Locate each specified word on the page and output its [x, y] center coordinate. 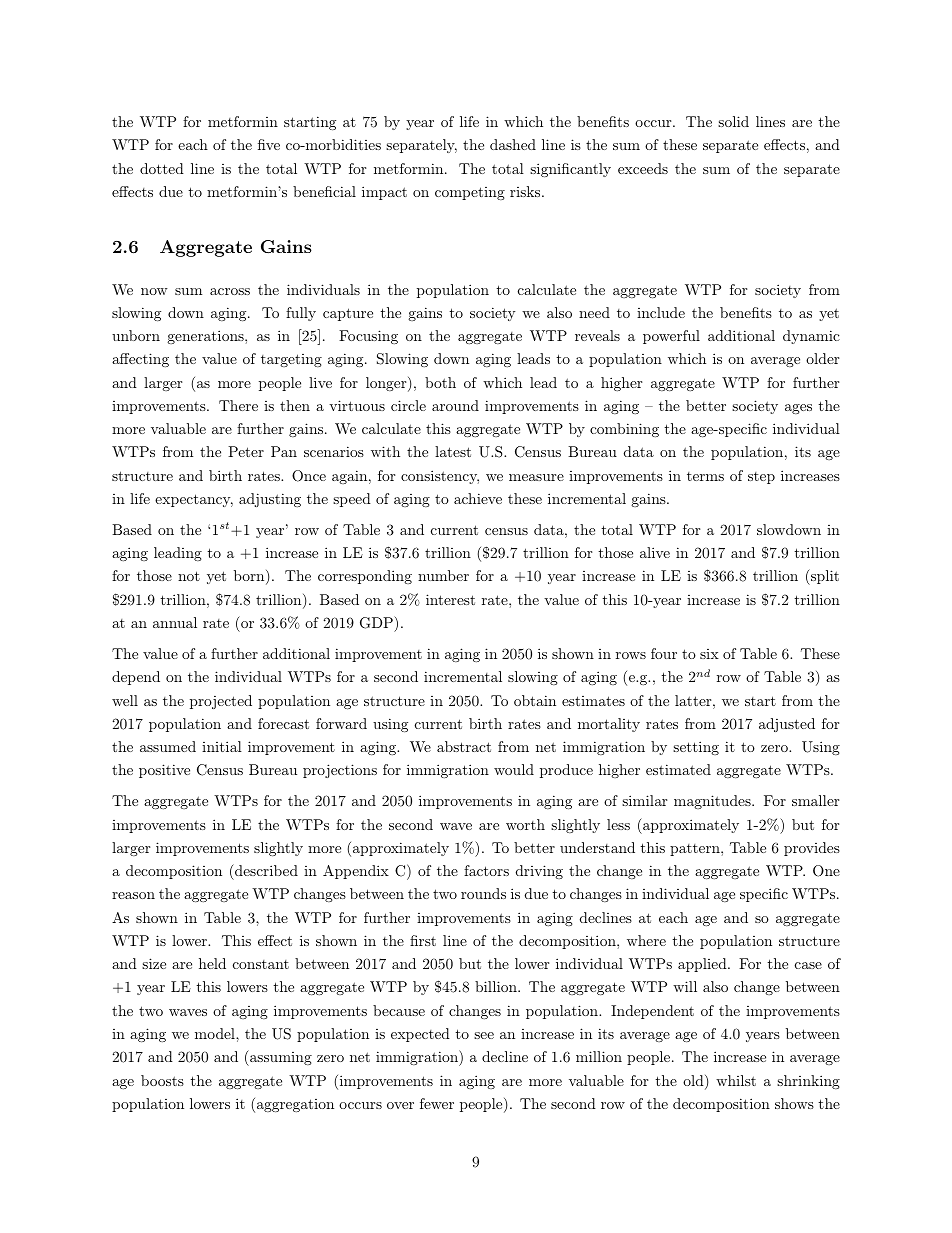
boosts [162, 1080]
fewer [437, 1103]
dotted [162, 168]
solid [733, 121]
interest [450, 599]
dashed [513, 144]
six [709, 654]
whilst [736, 1080]
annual [175, 622]
